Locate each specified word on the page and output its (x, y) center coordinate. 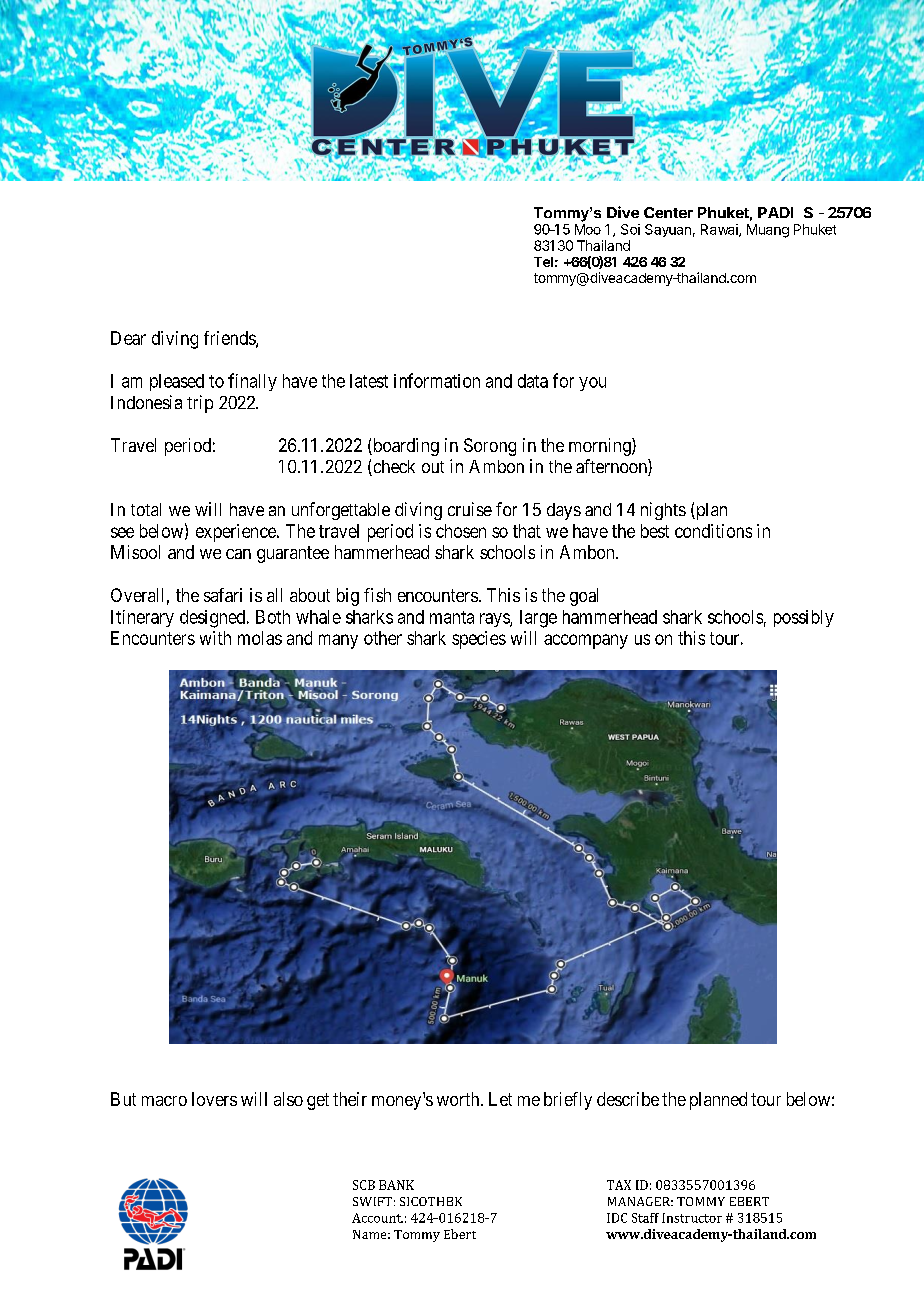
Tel (543, 262)
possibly (804, 618)
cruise (470, 509)
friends (230, 339)
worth (459, 1099)
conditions (713, 531)
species (479, 640)
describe (628, 1099)
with (215, 638)
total (146, 509)
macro (164, 1101)
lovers (214, 1099)
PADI (775, 212)
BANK (396, 1185)
